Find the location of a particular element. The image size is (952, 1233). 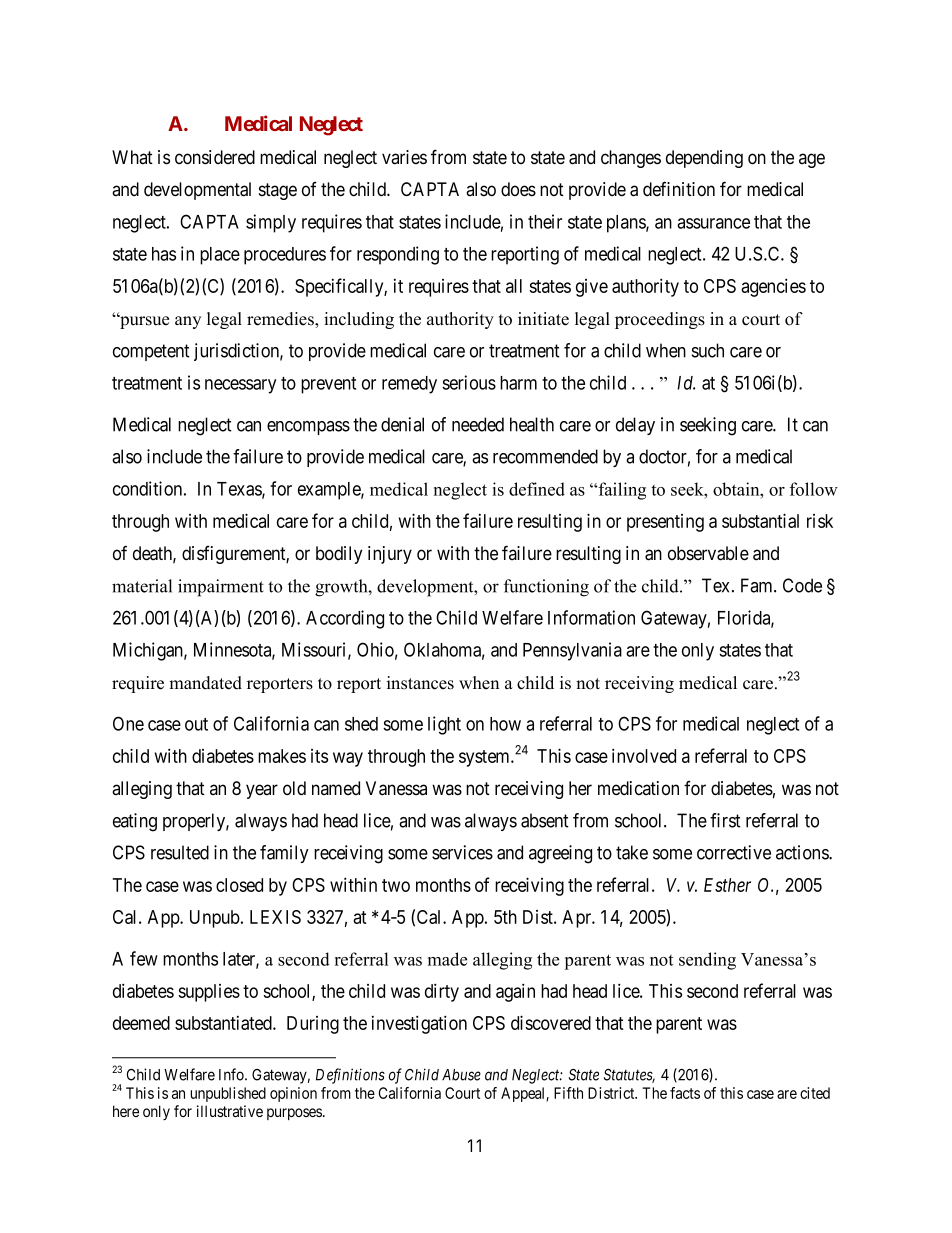

such is located at coordinates (708, 350).
